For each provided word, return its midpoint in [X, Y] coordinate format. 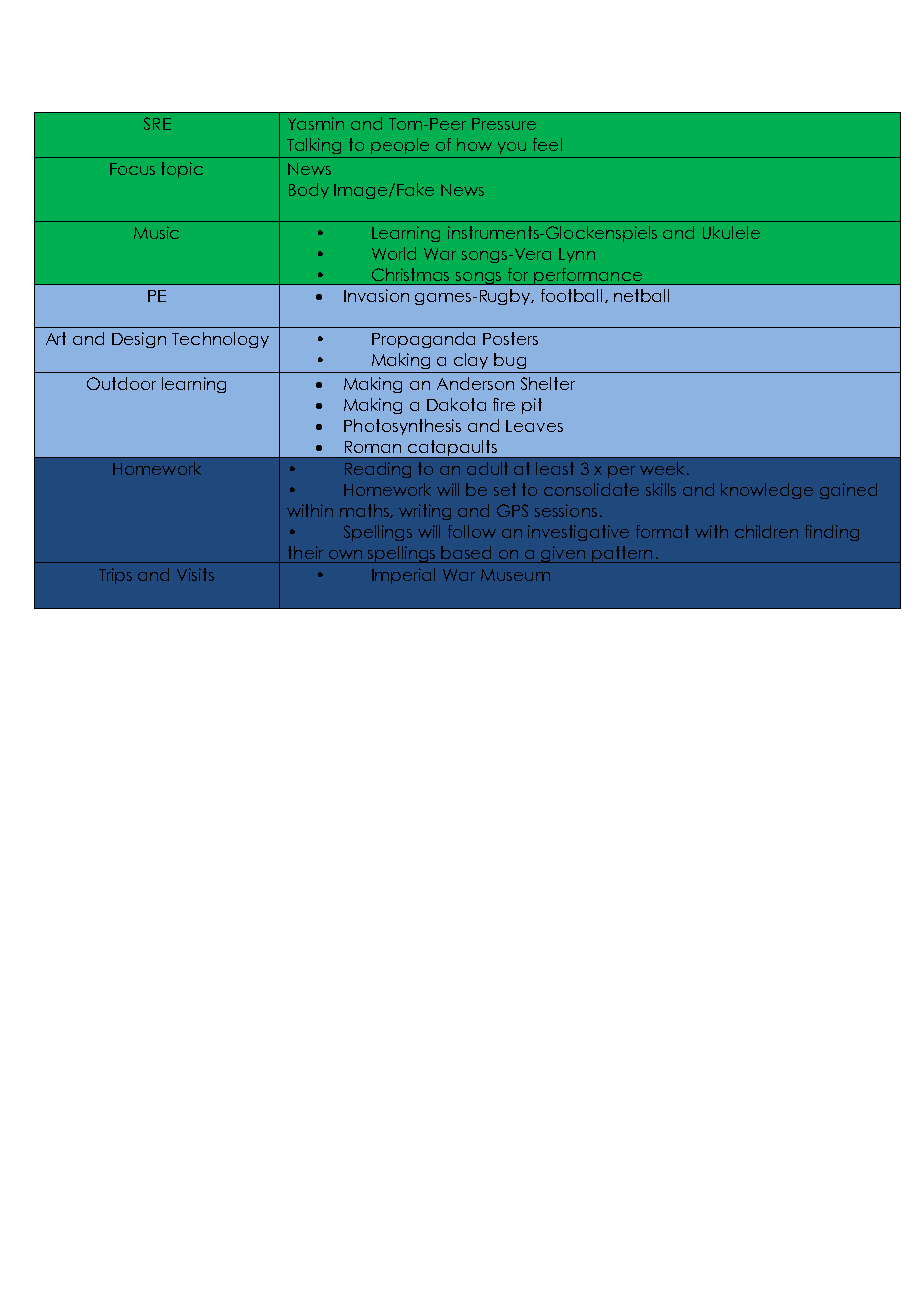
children [766, 531]
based [466, 552]
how [474, 144]
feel [547, 144]
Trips [115, 576]
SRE [157, 123]
